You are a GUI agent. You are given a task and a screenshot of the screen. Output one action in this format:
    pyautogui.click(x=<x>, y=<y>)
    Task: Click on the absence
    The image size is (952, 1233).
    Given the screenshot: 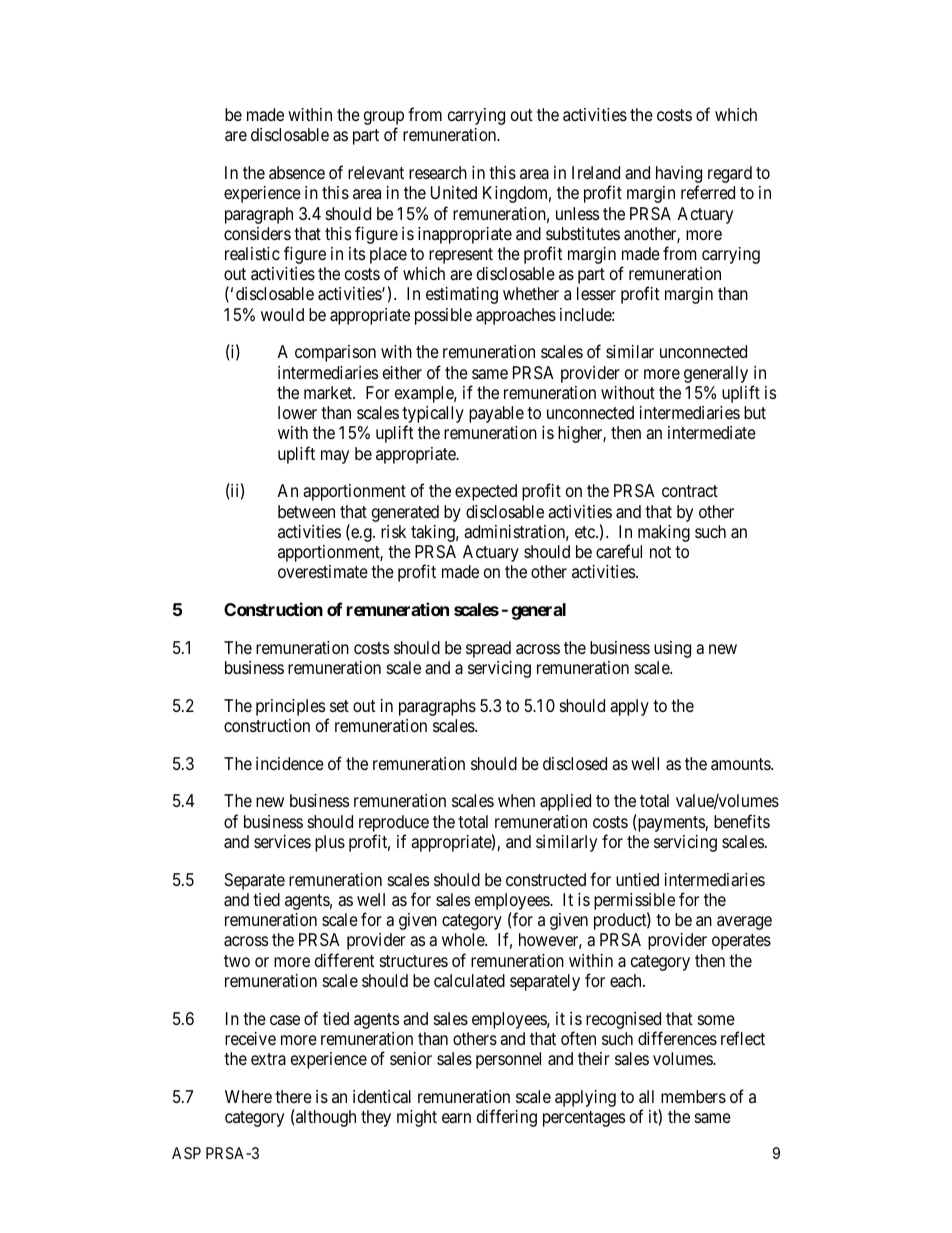 What is the action you would take?
    pyautogui.click(x=297, y=172)
